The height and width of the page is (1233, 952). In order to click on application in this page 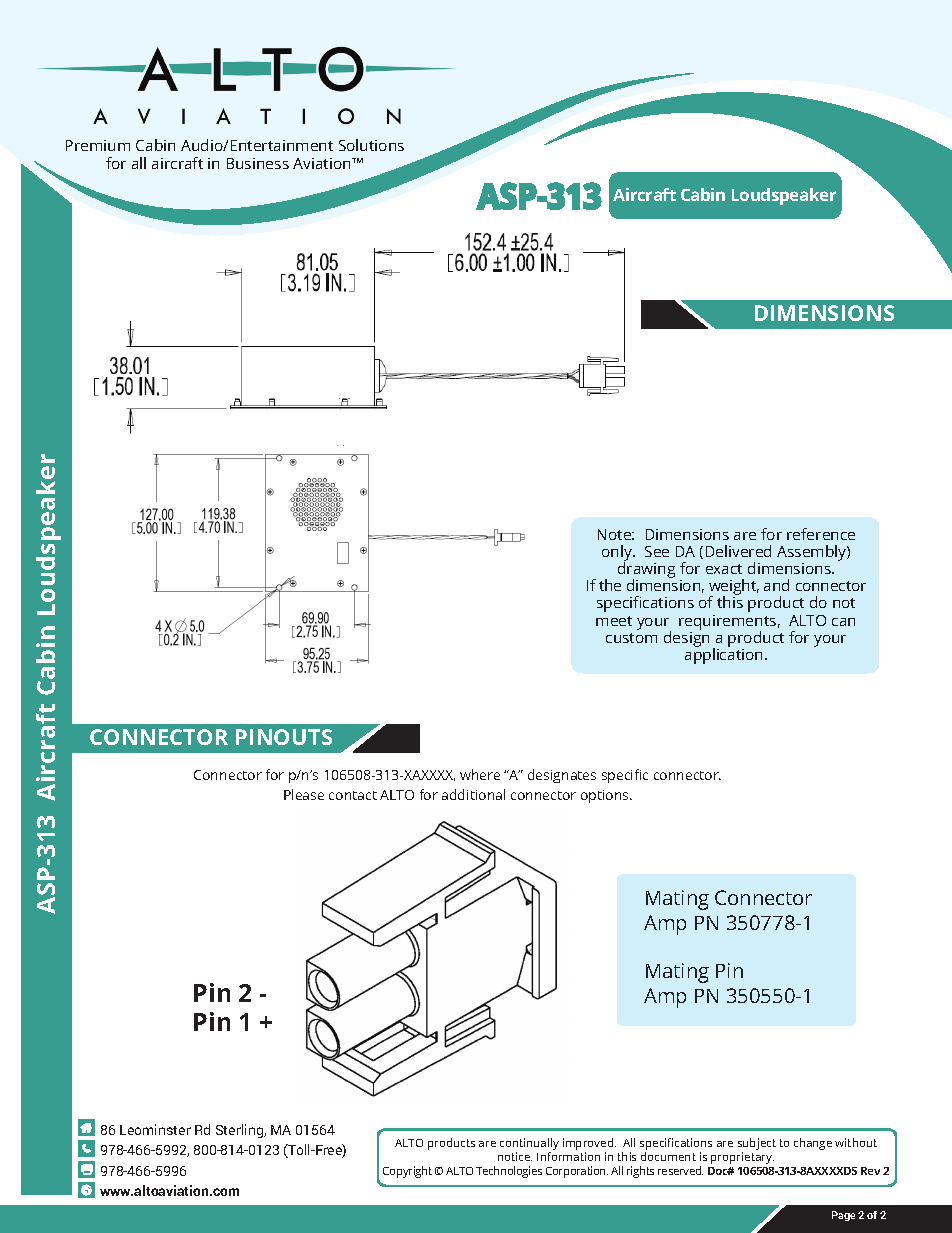, I will do `click(725, 655)`.
